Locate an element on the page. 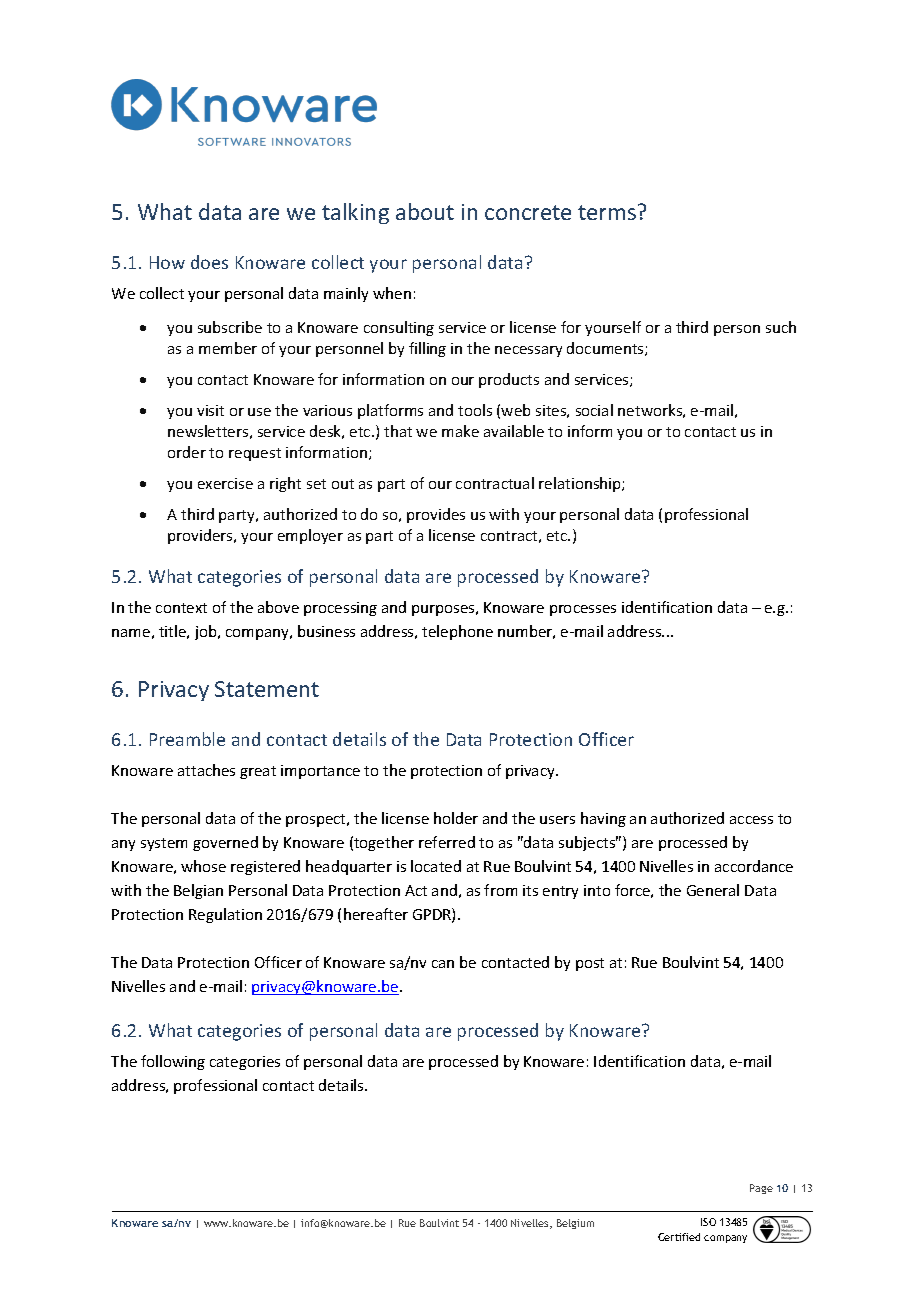 The height and width of the document is (1308, 924). does is located at coordinates (209, 262).
